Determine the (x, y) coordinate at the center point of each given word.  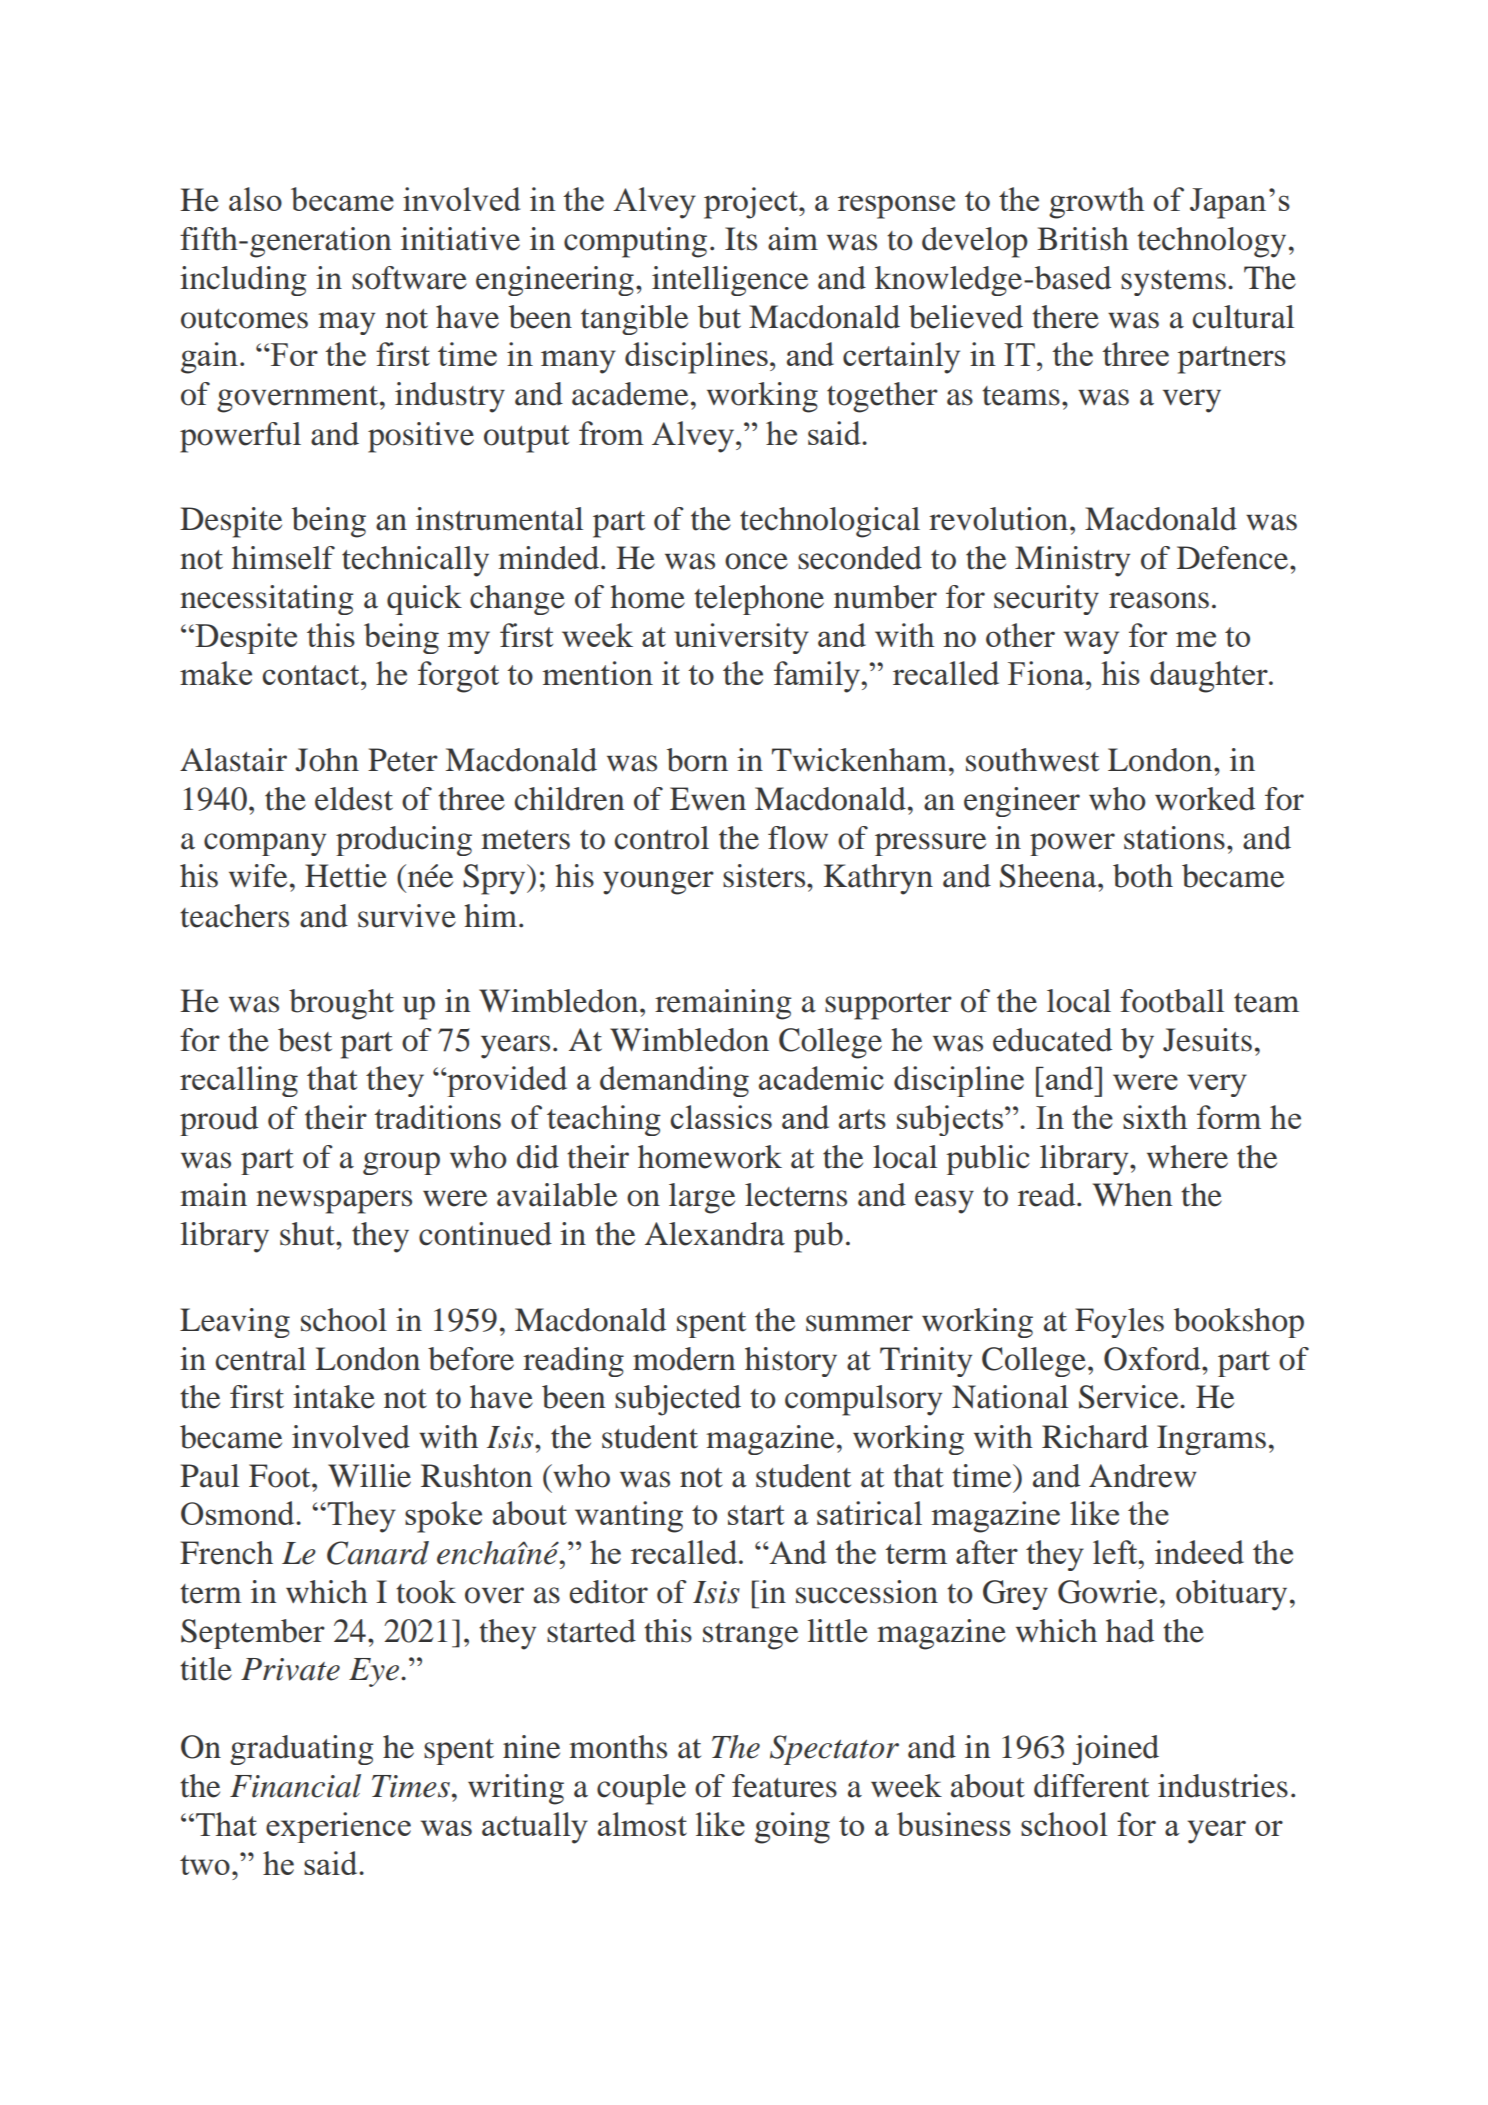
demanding (674, 1081)
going (792, 1828)
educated (1052, 1040)
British (1083, 239)
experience (338, 1827)
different (1091, 1786)
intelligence (730, 281)
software (409, 278)
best (305, 1040)
